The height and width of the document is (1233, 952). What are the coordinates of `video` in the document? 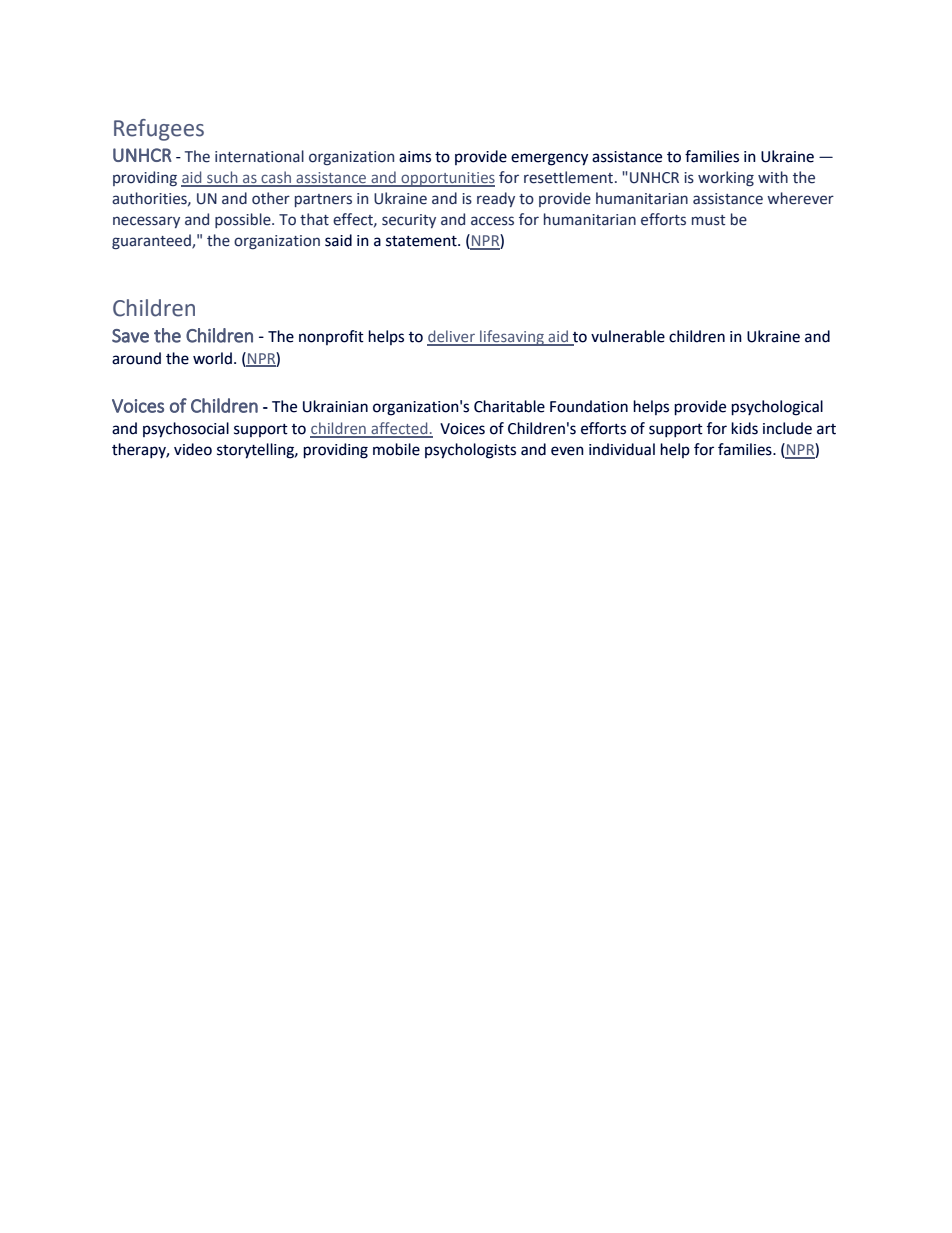 It's located at (193, 449).
